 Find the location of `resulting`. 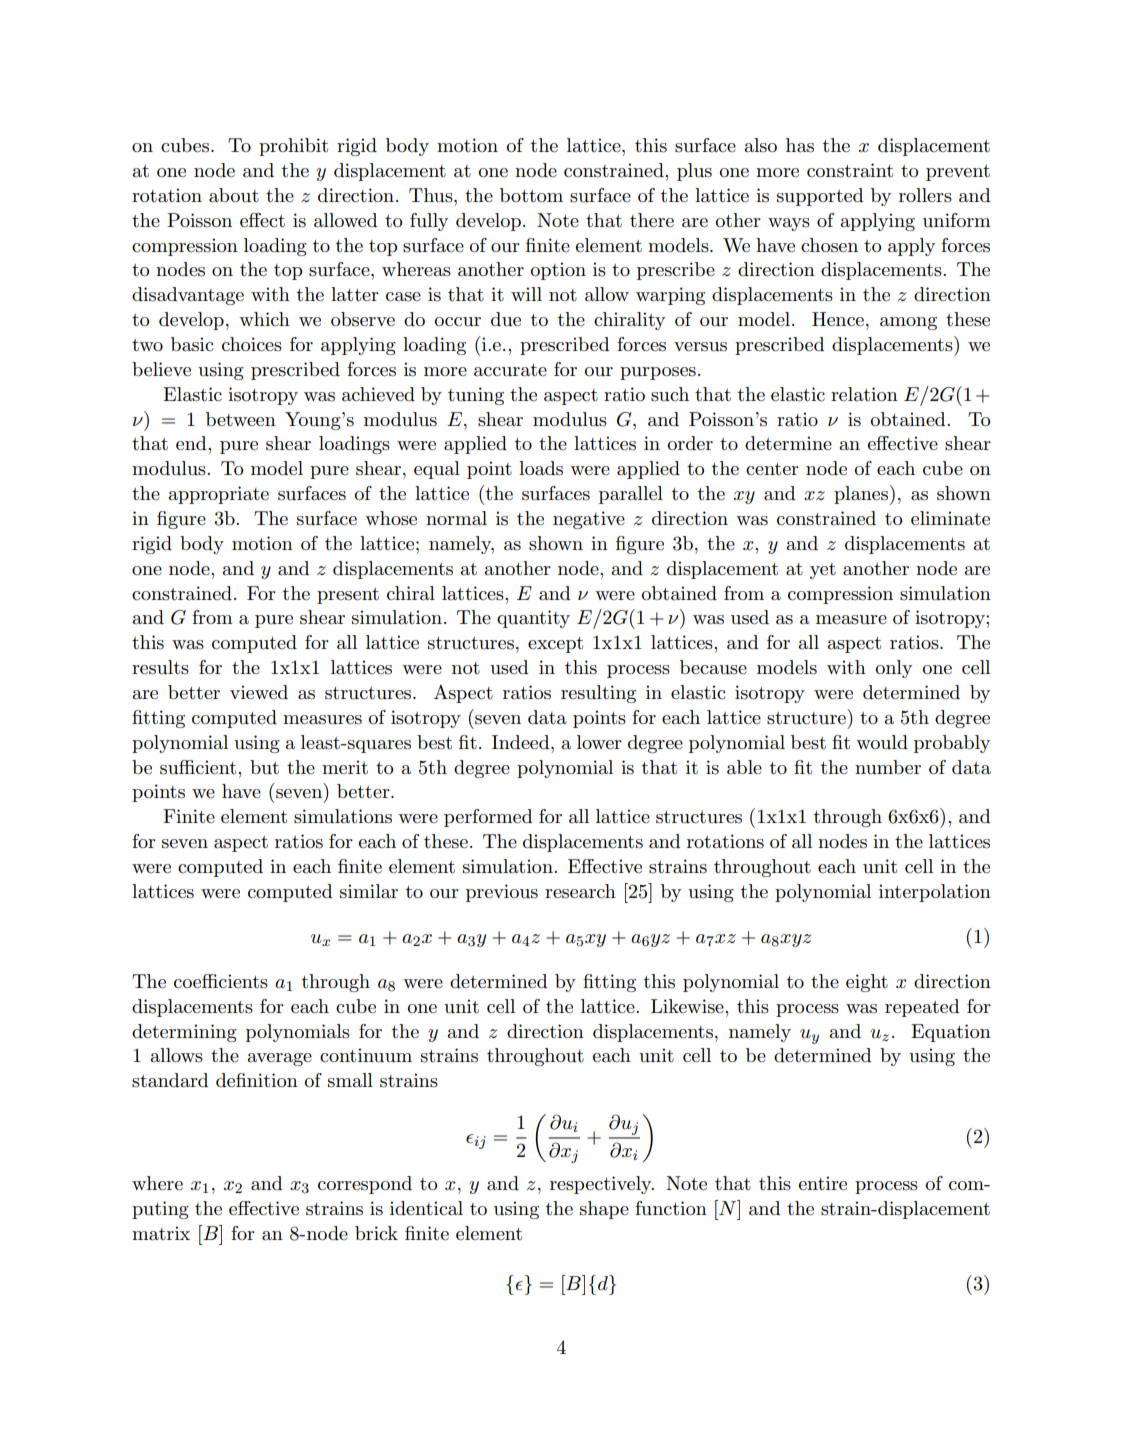

resulting is located at coordinates (598, 694).
